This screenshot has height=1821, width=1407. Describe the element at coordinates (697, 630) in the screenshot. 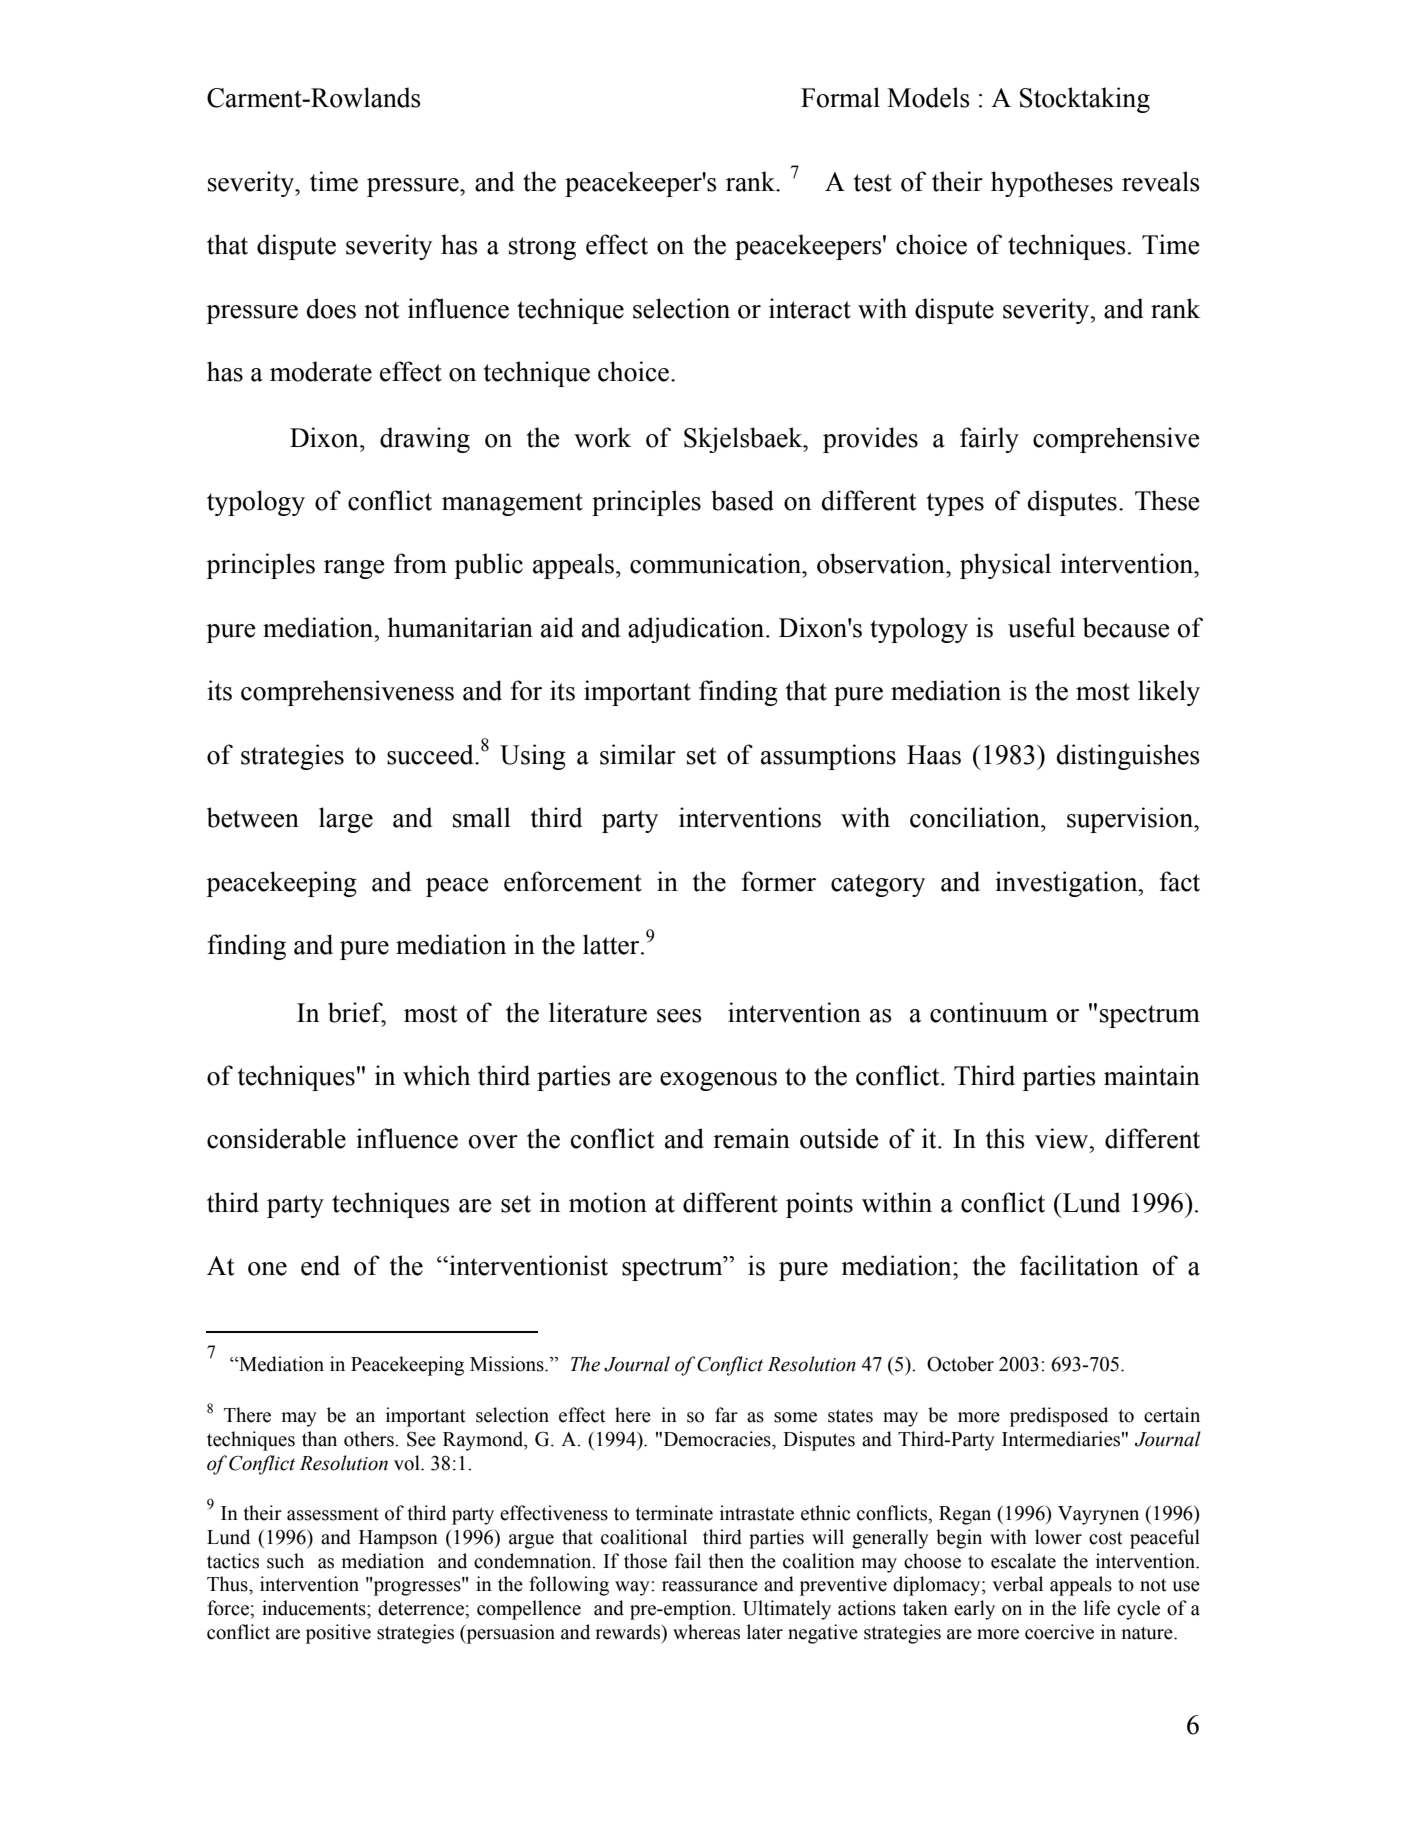

I see `adjudication` at that location.
